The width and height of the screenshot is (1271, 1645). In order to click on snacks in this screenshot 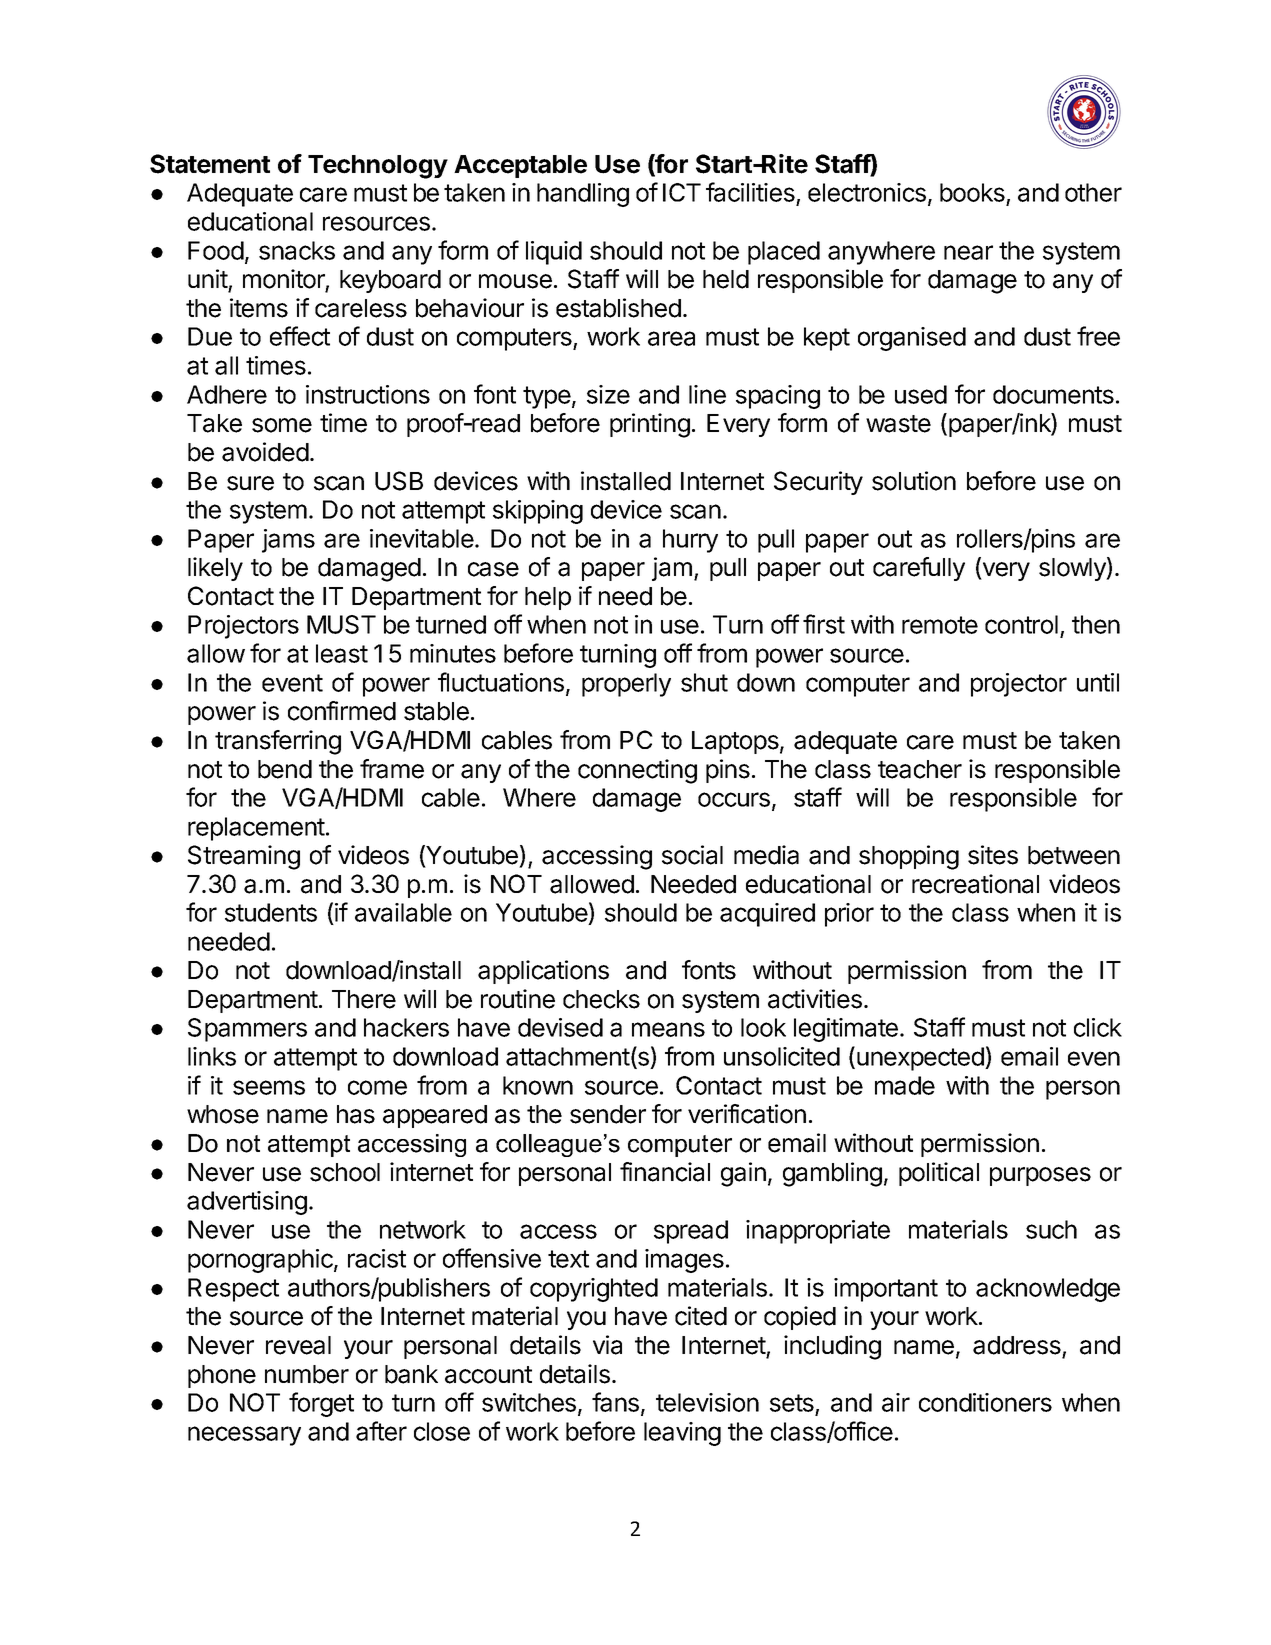, I will do `click(297, 250)`.
